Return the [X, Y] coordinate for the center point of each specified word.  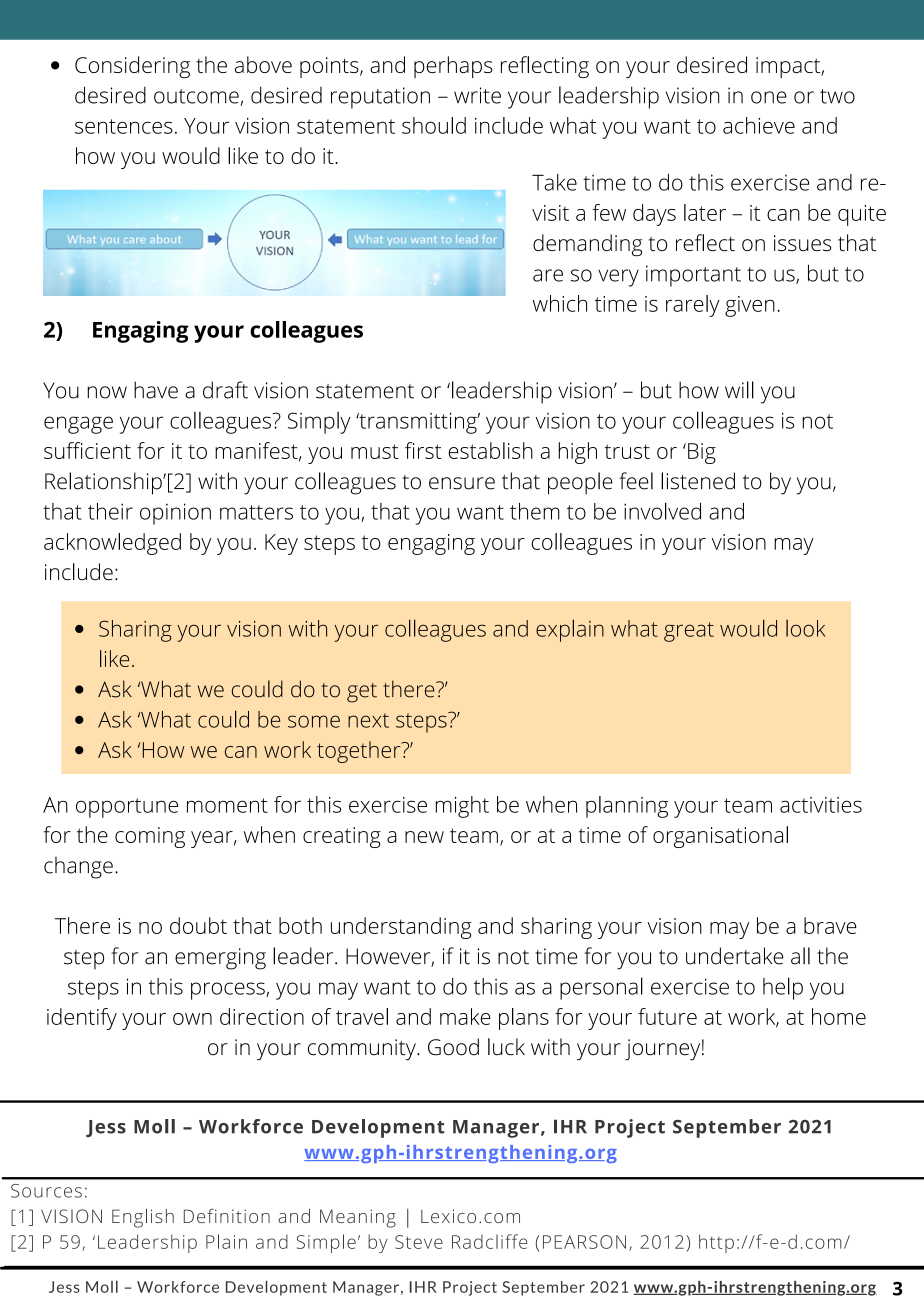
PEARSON [584, 1242]
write [477, 95]
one [769, 97]
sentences [124, 126]
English [143, 1218]
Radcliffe [489, 1241]
